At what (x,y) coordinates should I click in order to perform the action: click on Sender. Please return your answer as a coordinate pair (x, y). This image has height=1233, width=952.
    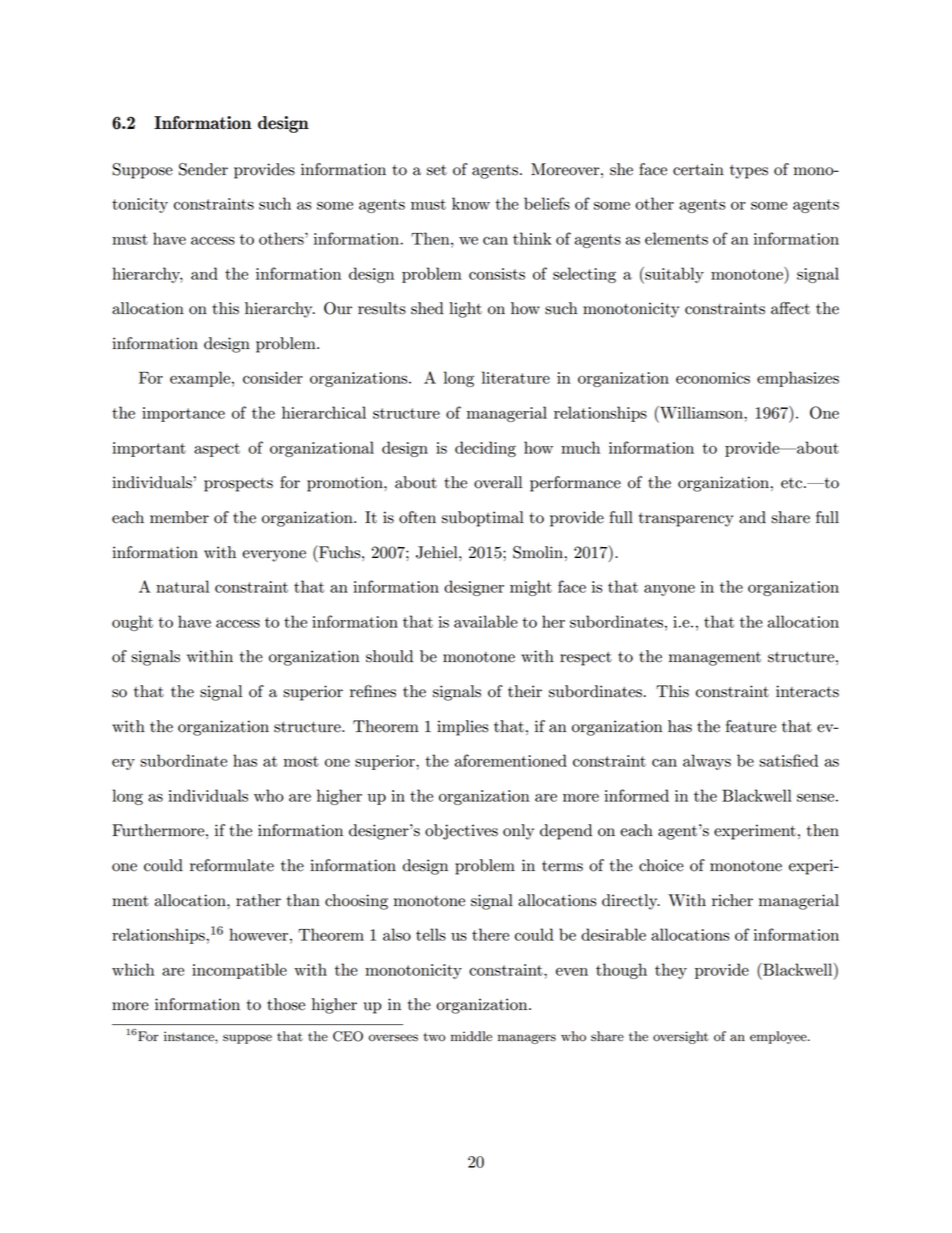
    Looking at the image, I should click on (203, 169).
